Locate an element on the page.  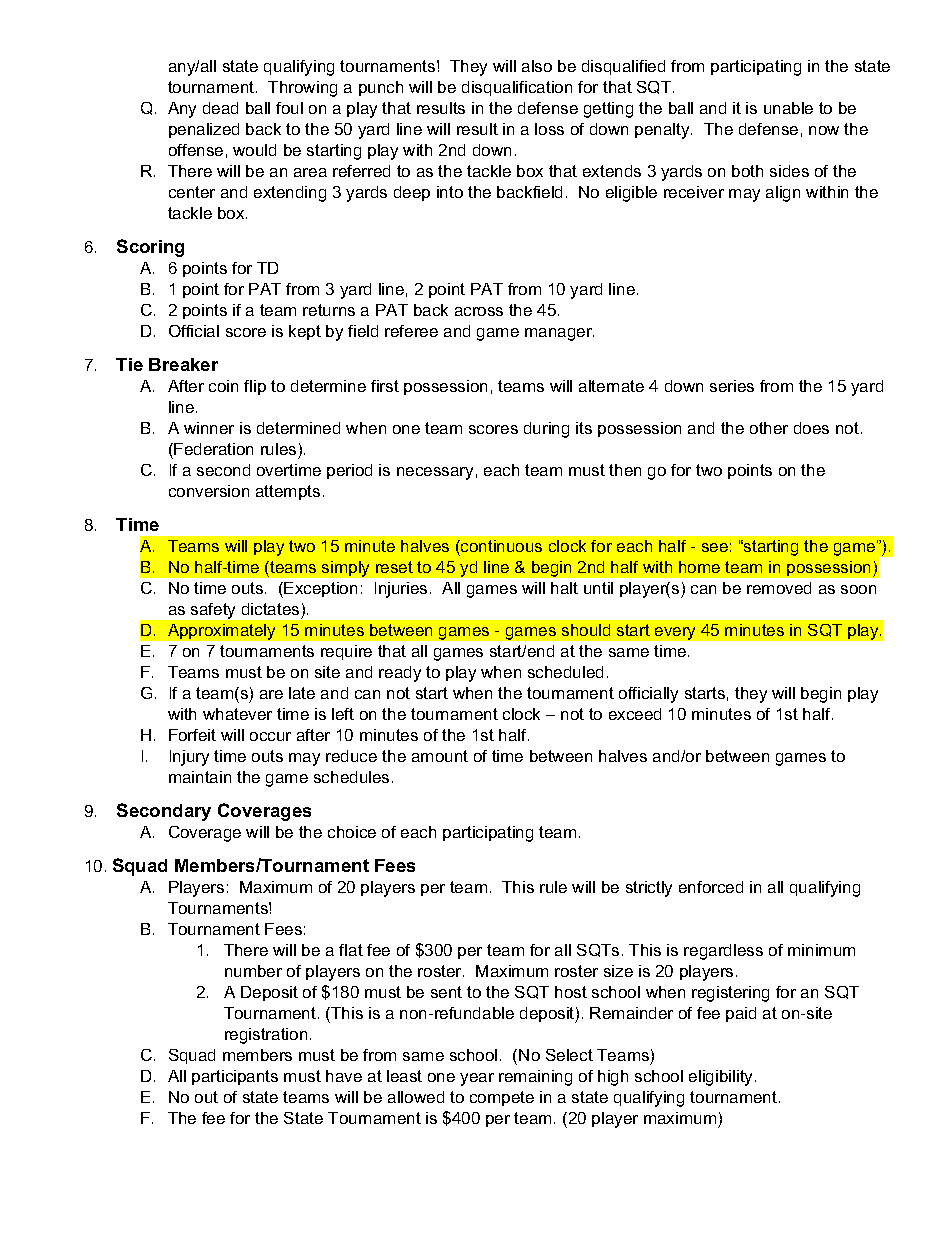
unable is located at coordinates (788, 108).
